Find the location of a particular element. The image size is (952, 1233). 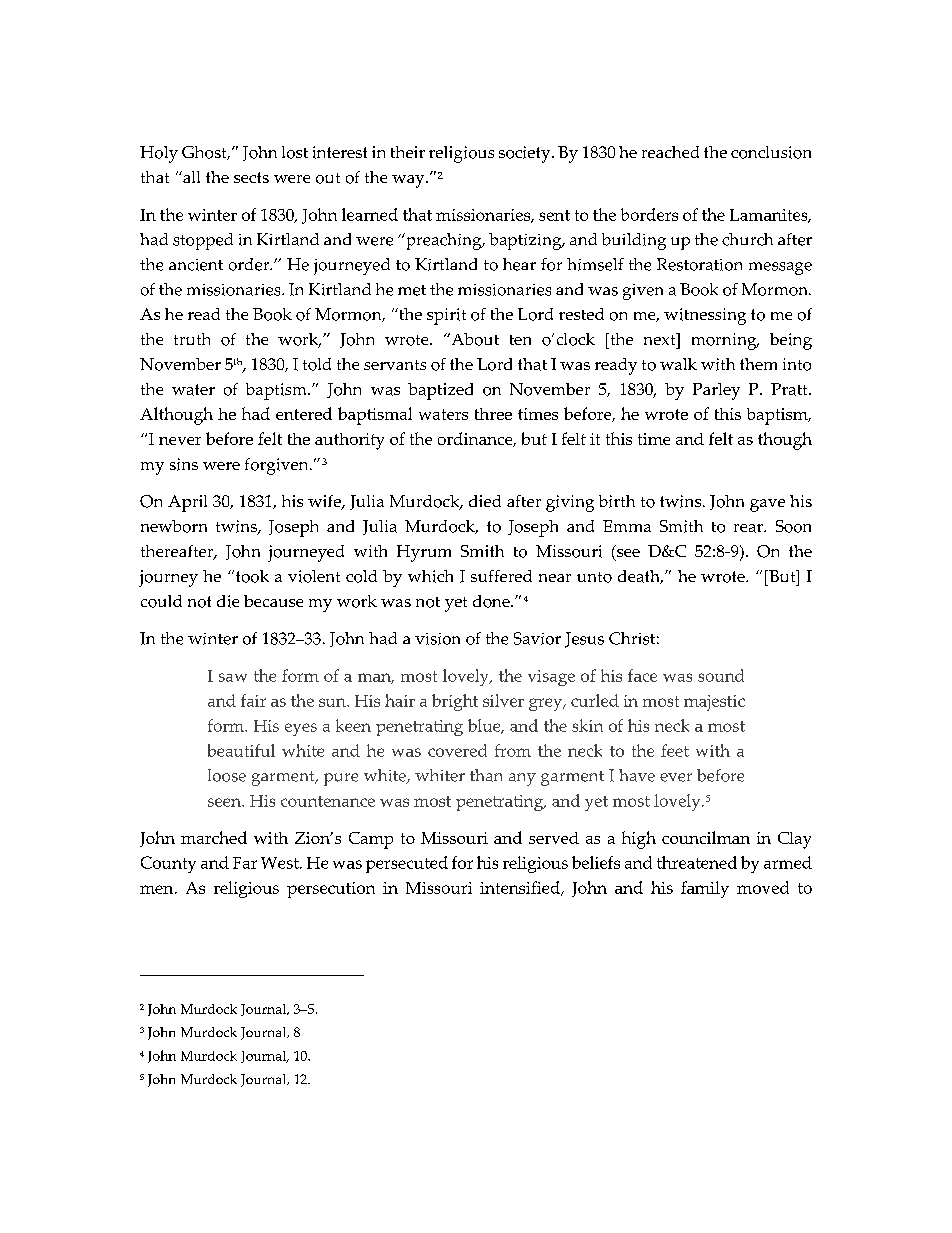

April is located at coordinates (187, 503).
